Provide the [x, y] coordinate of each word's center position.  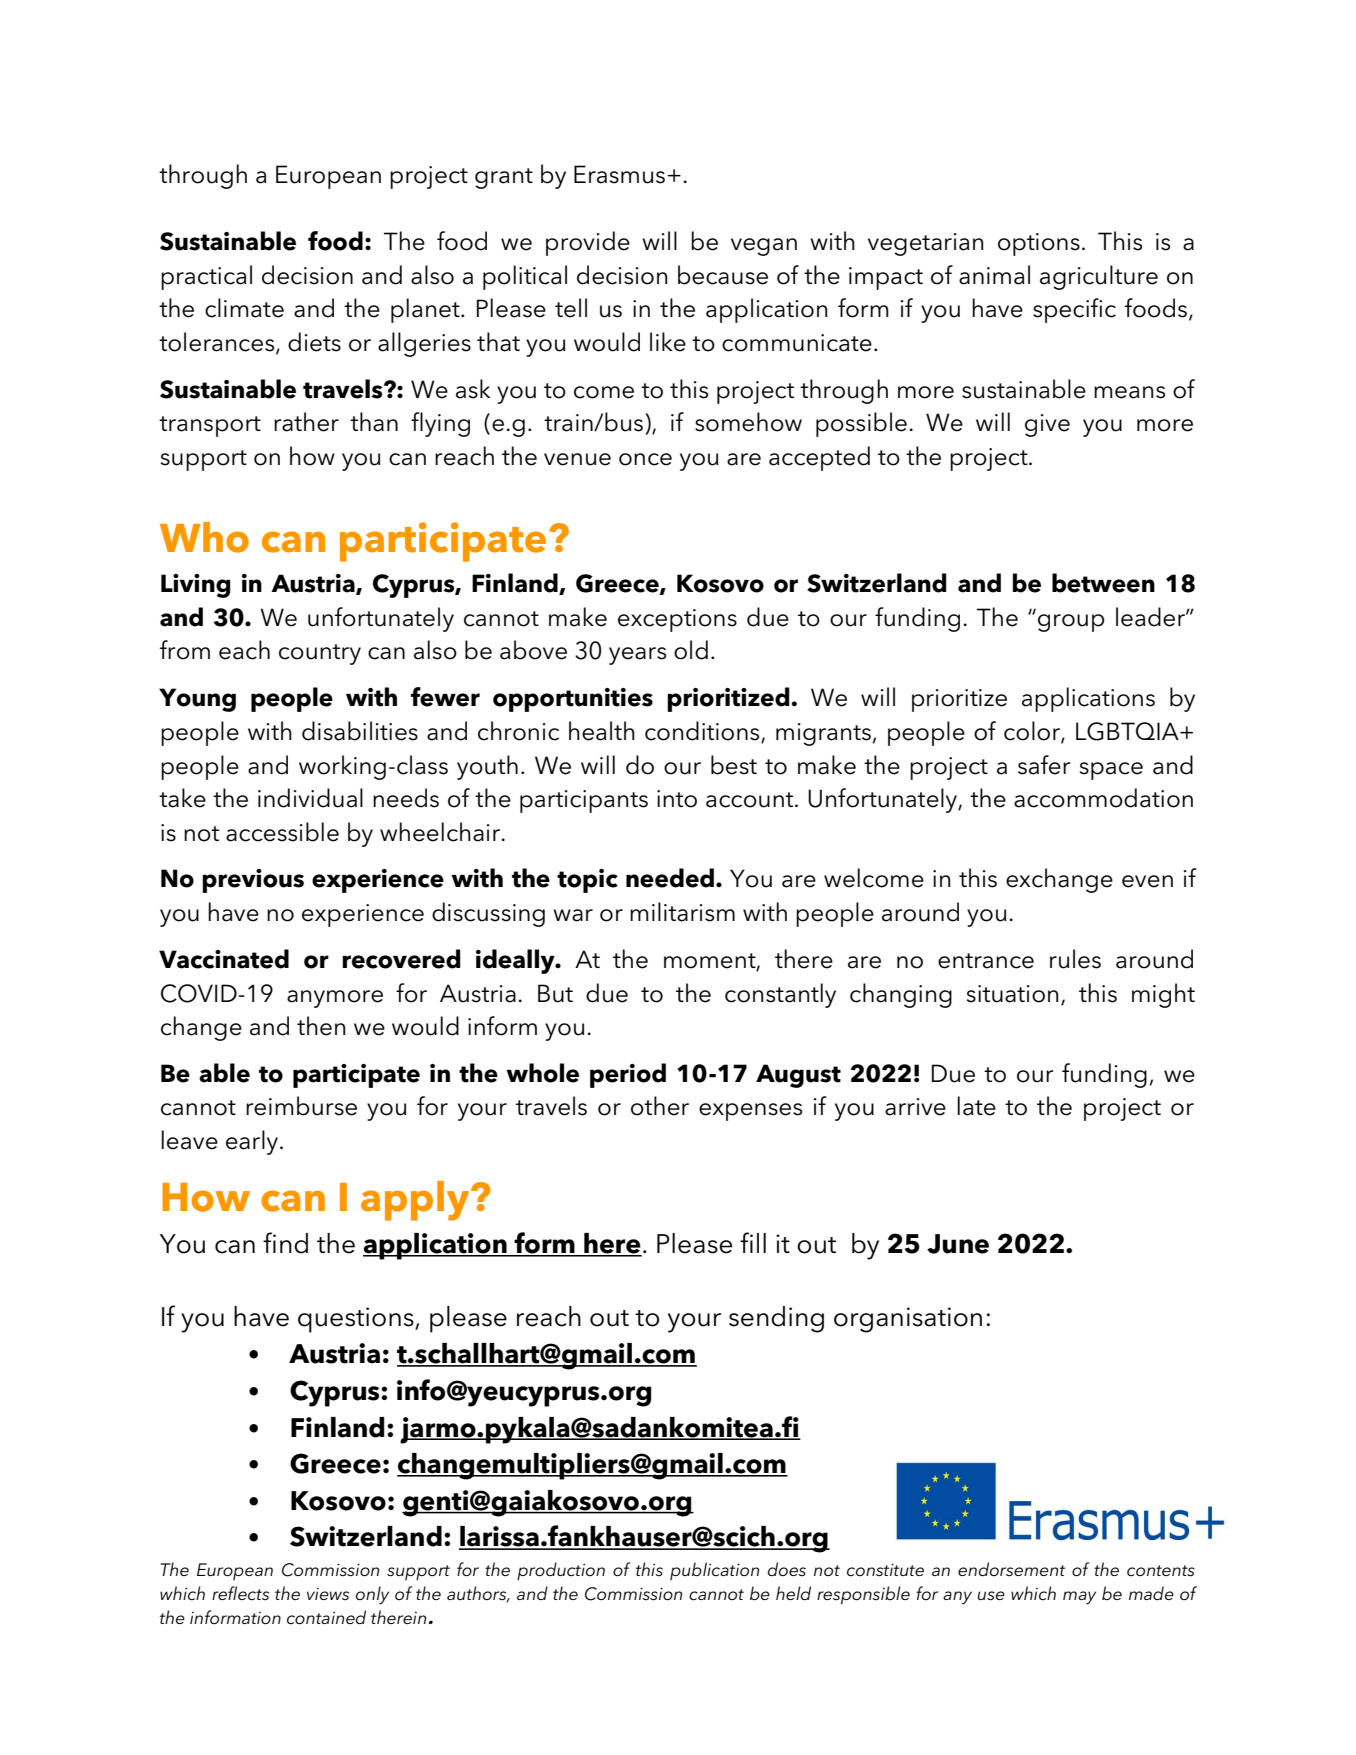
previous [253, 881]
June [958, 1244]
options [1039, 244]
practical [206, 277]
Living [196, 586]
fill [753, 1242]
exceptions [677, 620]
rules [1075, 959]
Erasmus [619, 174]
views [328, 1594]
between [1103, 583]
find [285, 1243]
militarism [682, 912]
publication [714, 1571]
